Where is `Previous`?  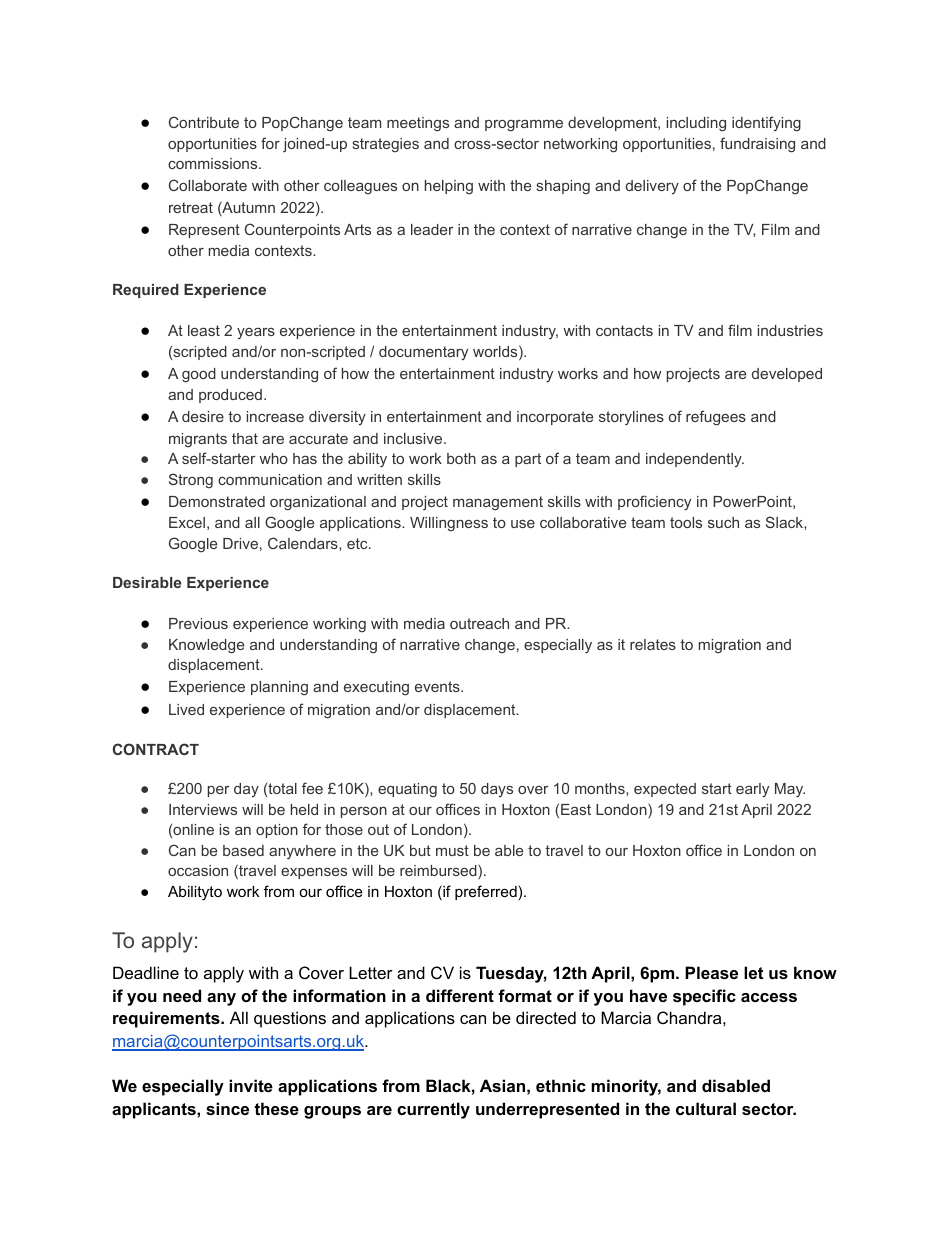
Previous is located at coordinates (198, 623).
